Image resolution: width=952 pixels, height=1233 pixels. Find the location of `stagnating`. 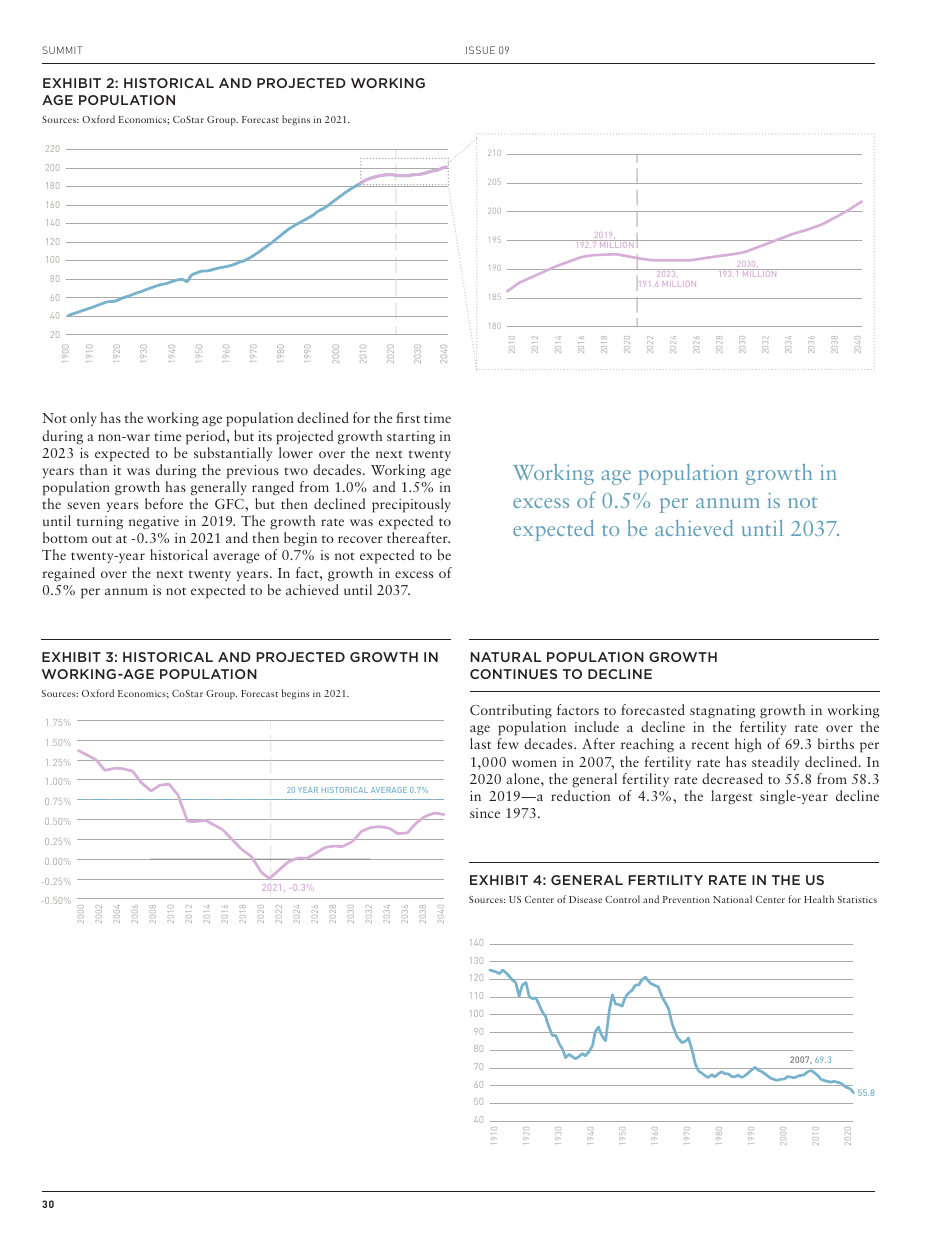

stagnating is located at coordinates (723, 712).
